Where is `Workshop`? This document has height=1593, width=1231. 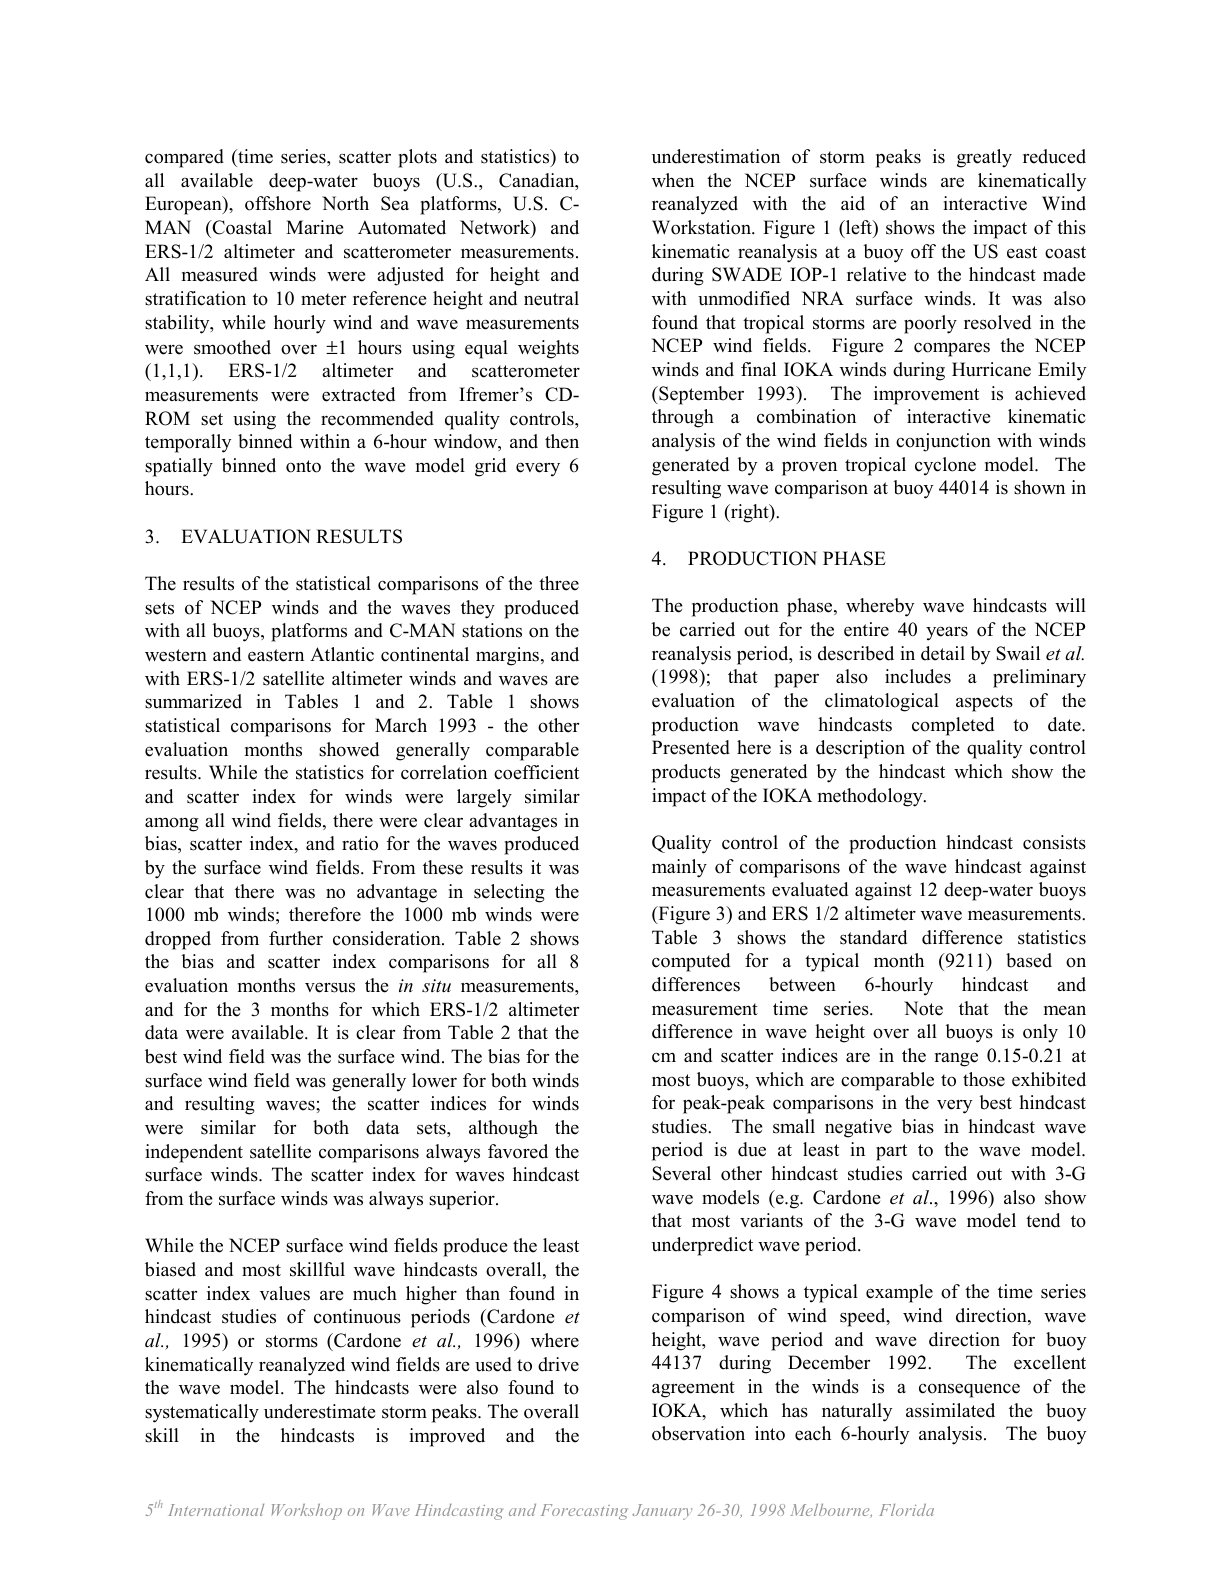
Workshop is located at coordinates (307, 1512).
